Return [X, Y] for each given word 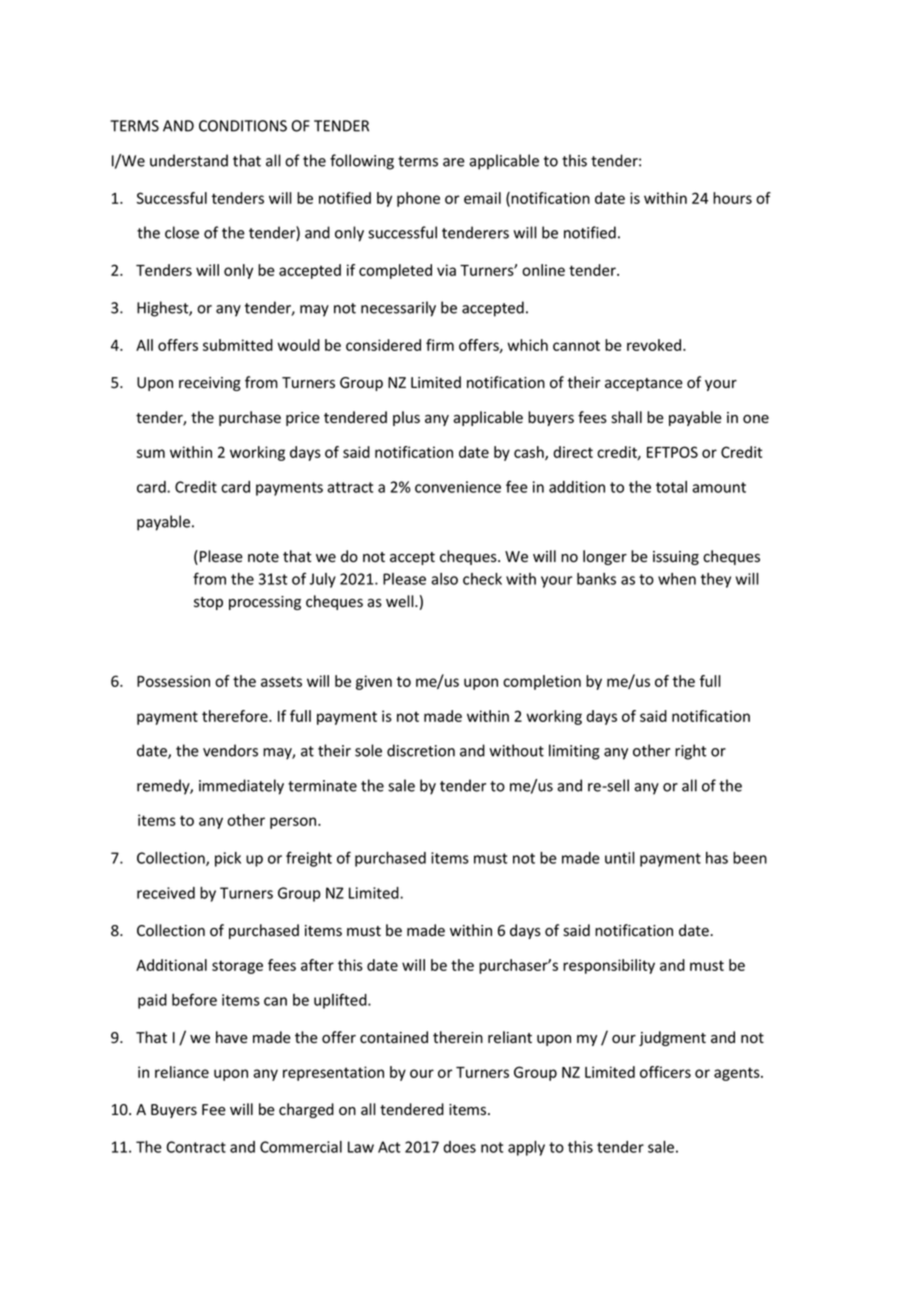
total [671, 487]
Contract [196, 1147]
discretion [421, 750]
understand [189, 160]
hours [732, 198]
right [690, 752]
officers [665, 1072]
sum [151, 453]
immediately [241, 787]
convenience [458, 487]
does [459, 1147]
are [454, 162]
